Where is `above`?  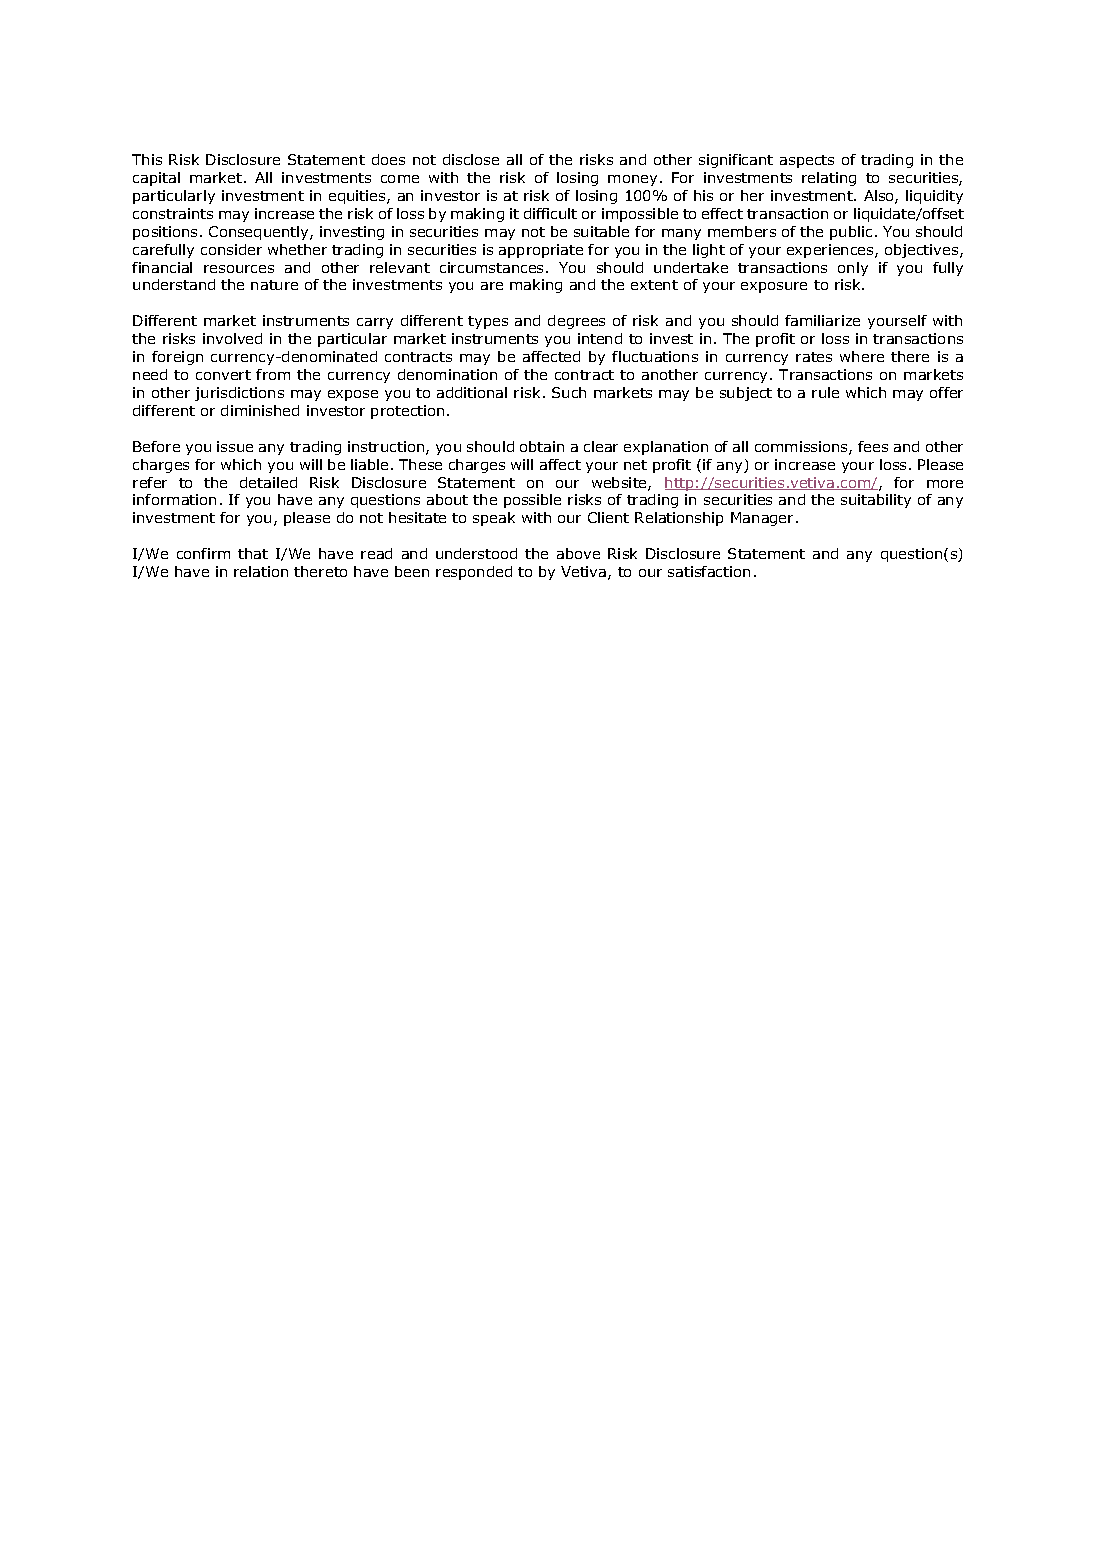 above is located at coordinates (578, 553).
